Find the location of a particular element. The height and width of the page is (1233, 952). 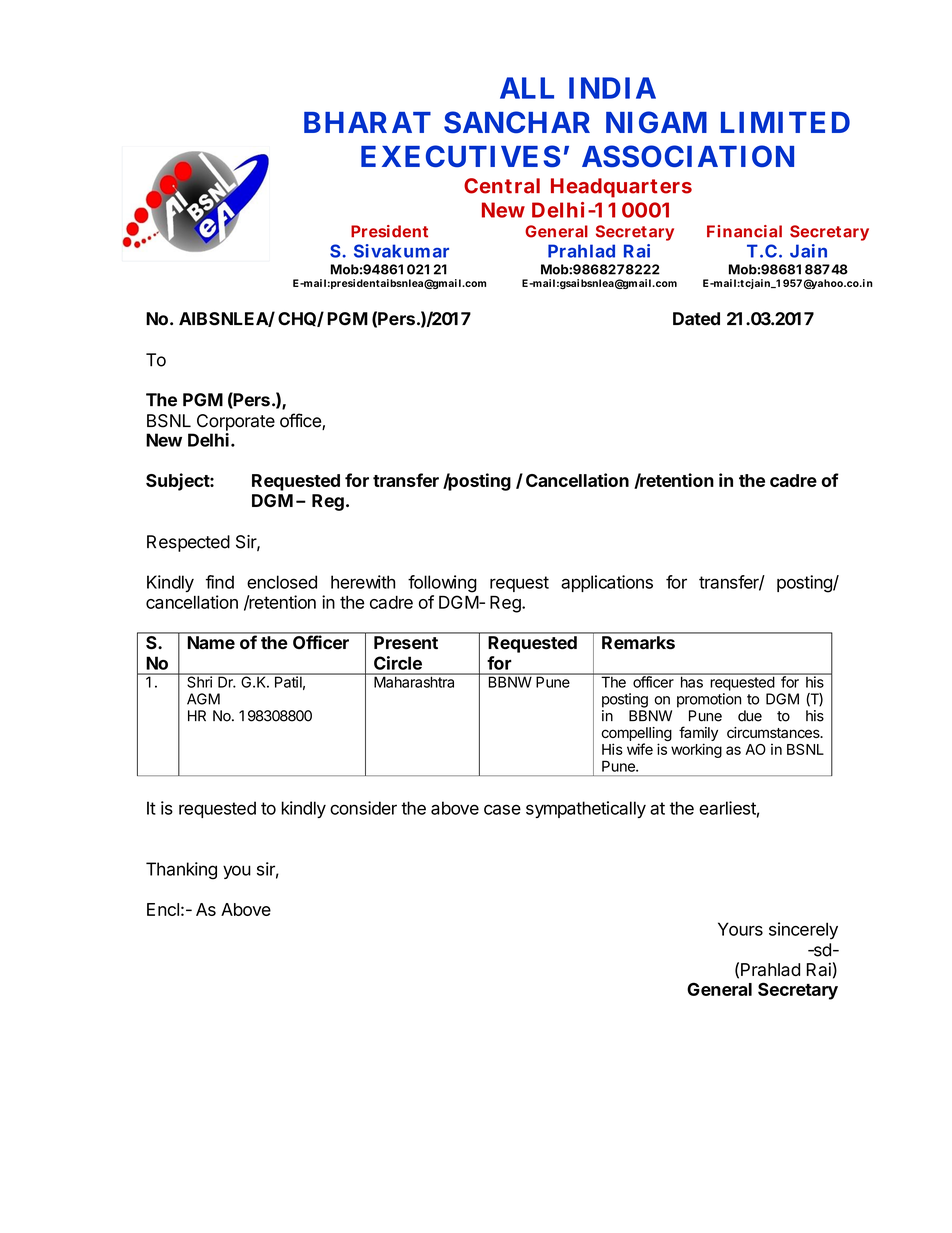

Subject is located at coordinates (178, 482).
